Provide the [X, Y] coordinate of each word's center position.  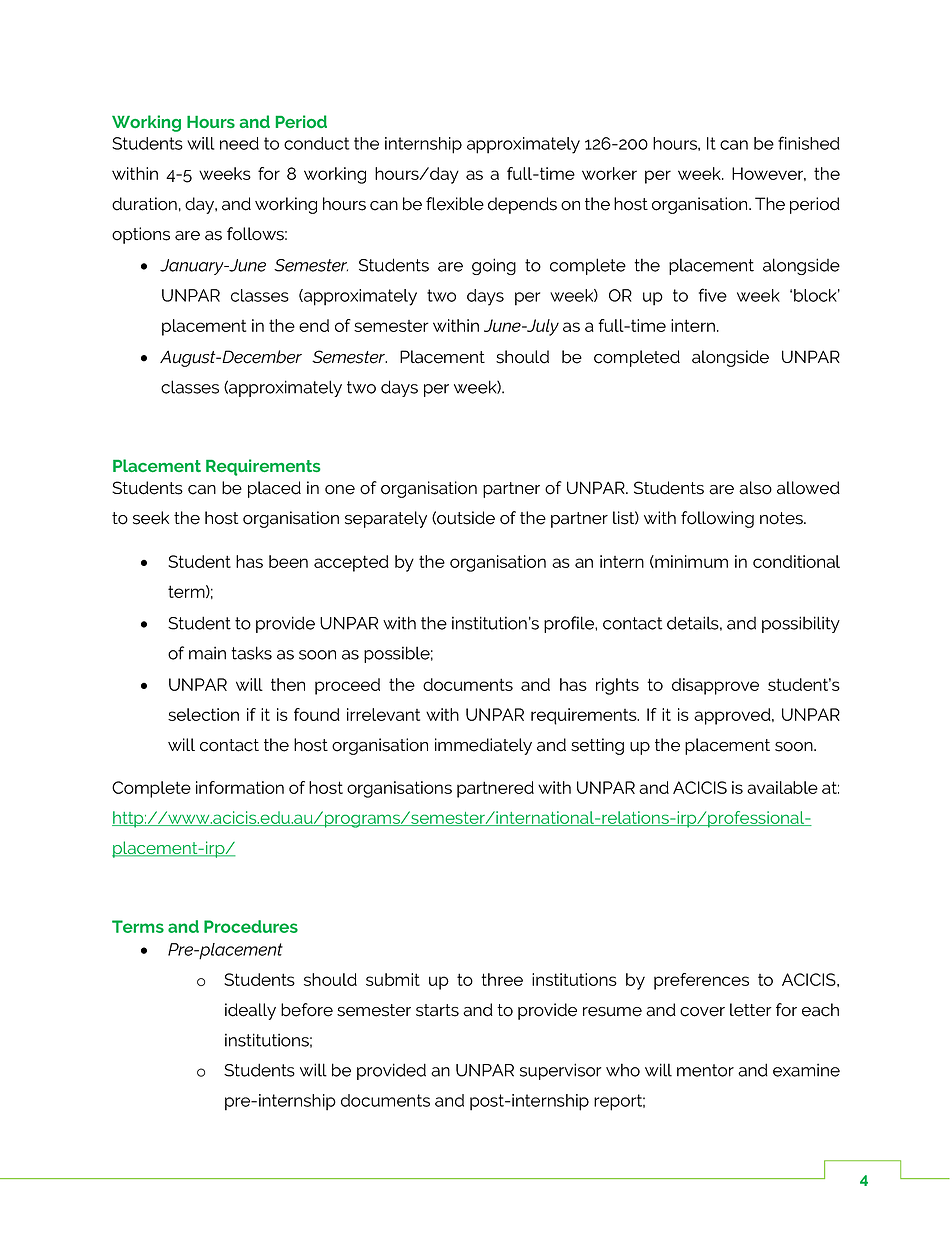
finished [808, 143]
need [239, 143]
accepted [351, 563]
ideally [250, 1011]
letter [751, 1010]
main [207, 653]
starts [437, 1010]
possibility [801, 624]
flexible [455, 204]
